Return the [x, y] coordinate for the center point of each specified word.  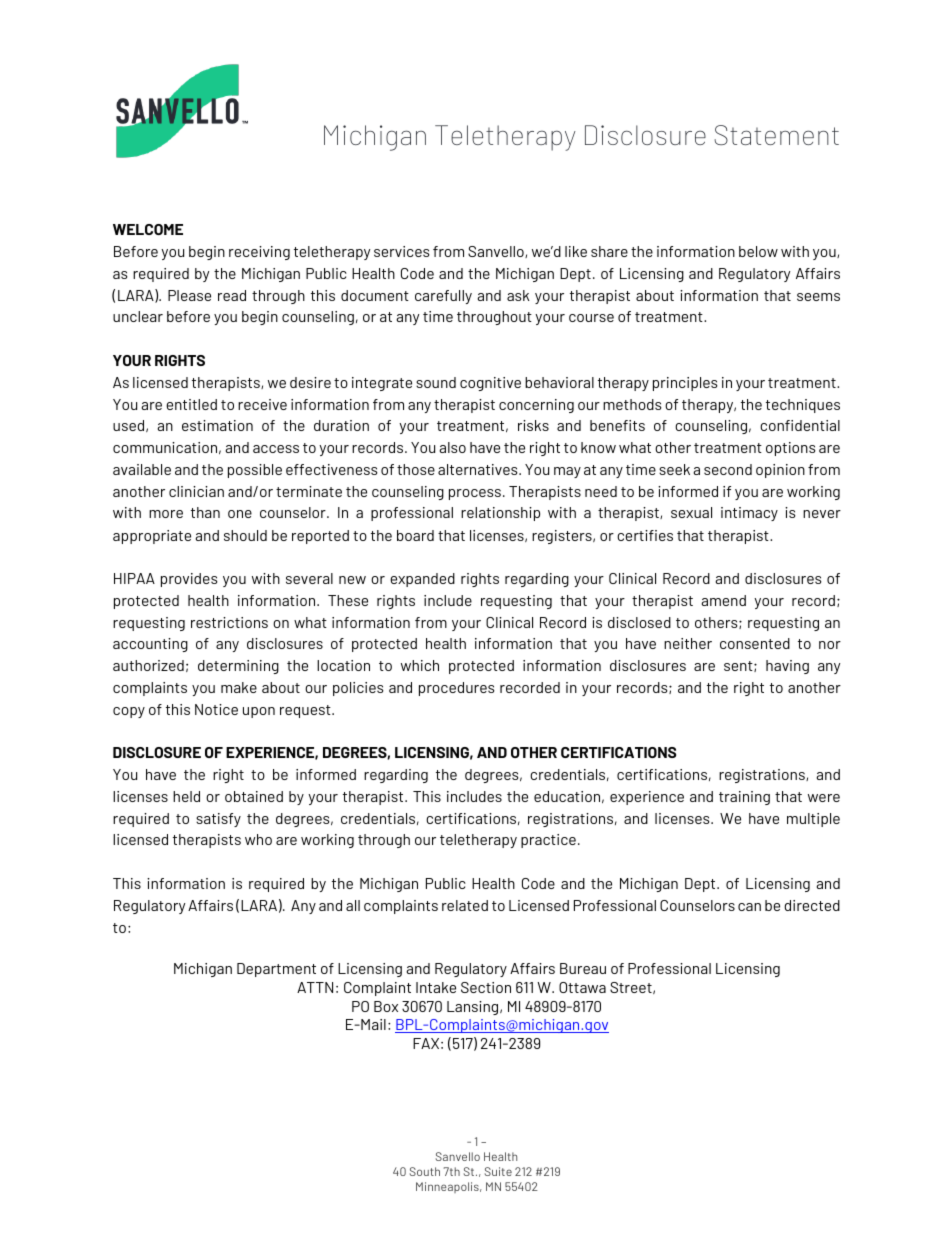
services [402, 251]
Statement [776, 135]
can [749, 907]
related [465, 905]
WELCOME [148, 229]
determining [238, 667]
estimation [217, 425]
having [787, 667]
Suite [498, 1171]
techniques [803, 406]
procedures [457, 689]
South [425, 1171]
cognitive [490, 384]
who [258, 839]
